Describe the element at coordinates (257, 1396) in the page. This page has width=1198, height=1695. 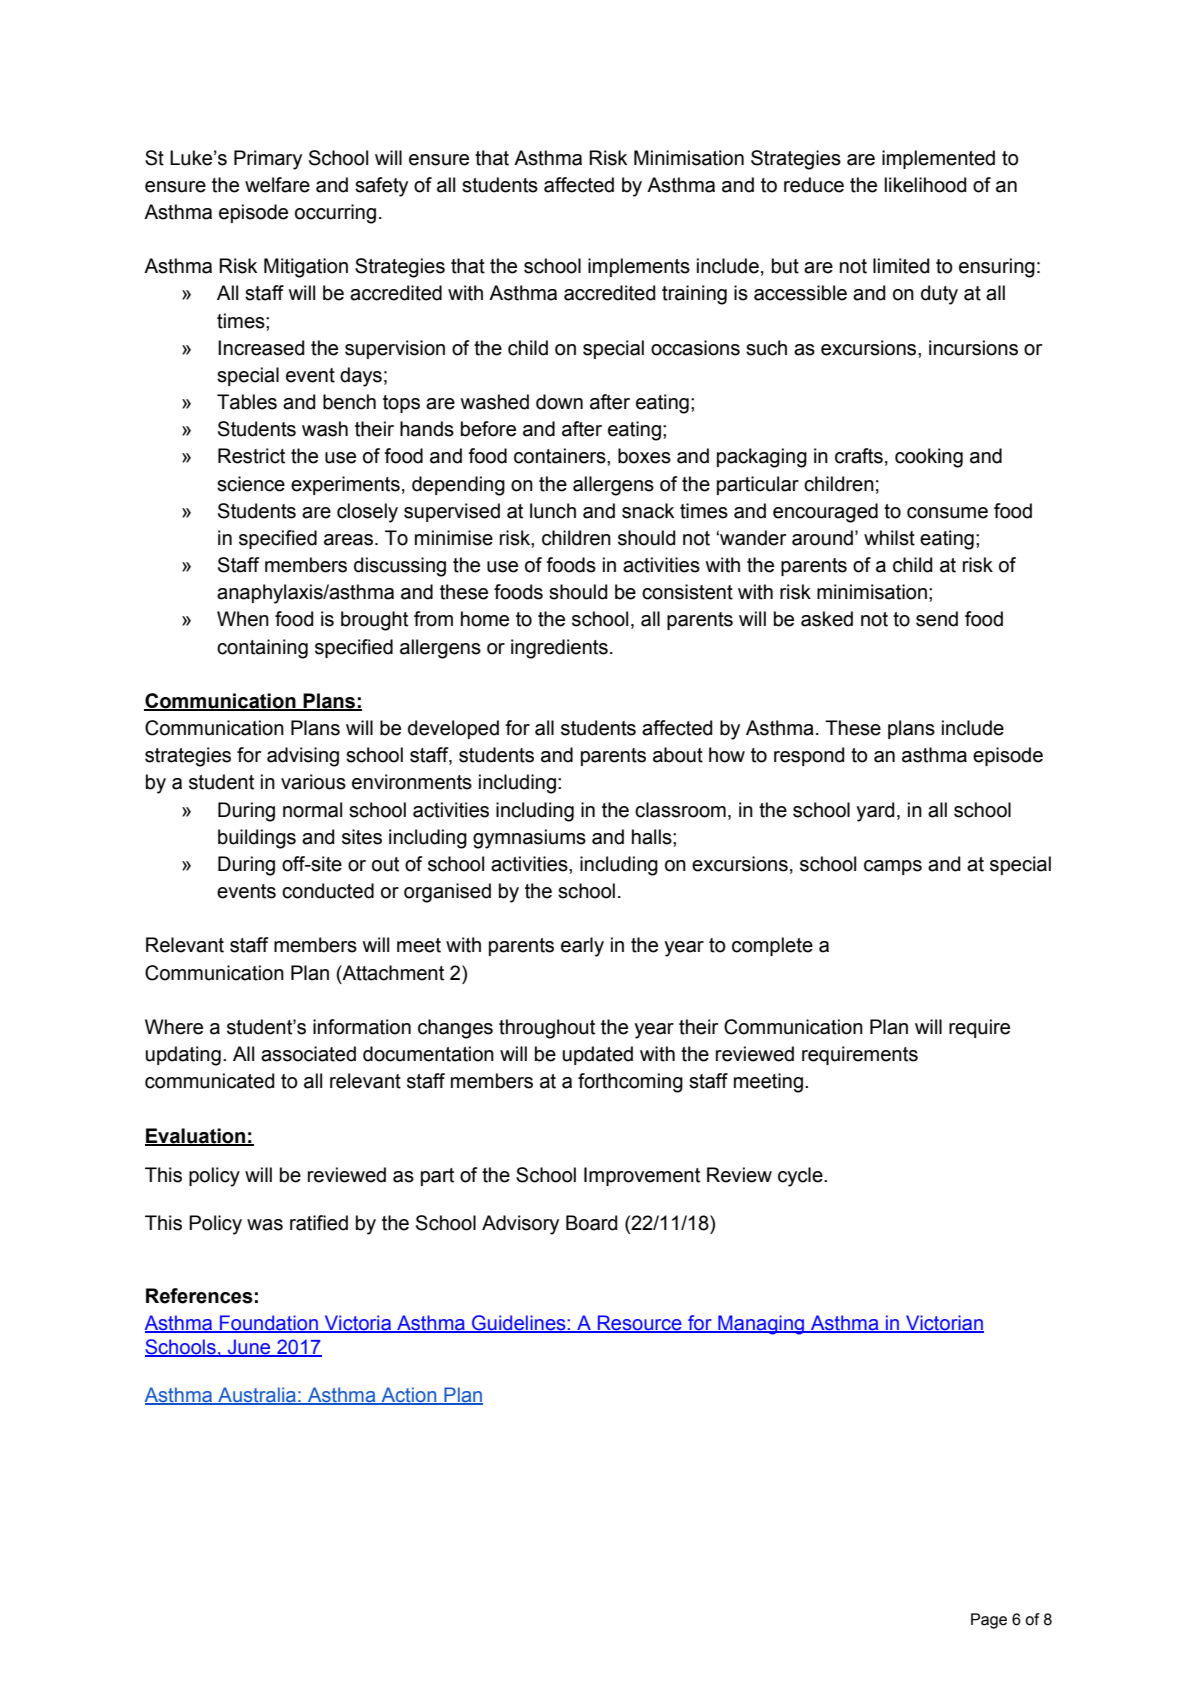
I see `Australia` at that location.
